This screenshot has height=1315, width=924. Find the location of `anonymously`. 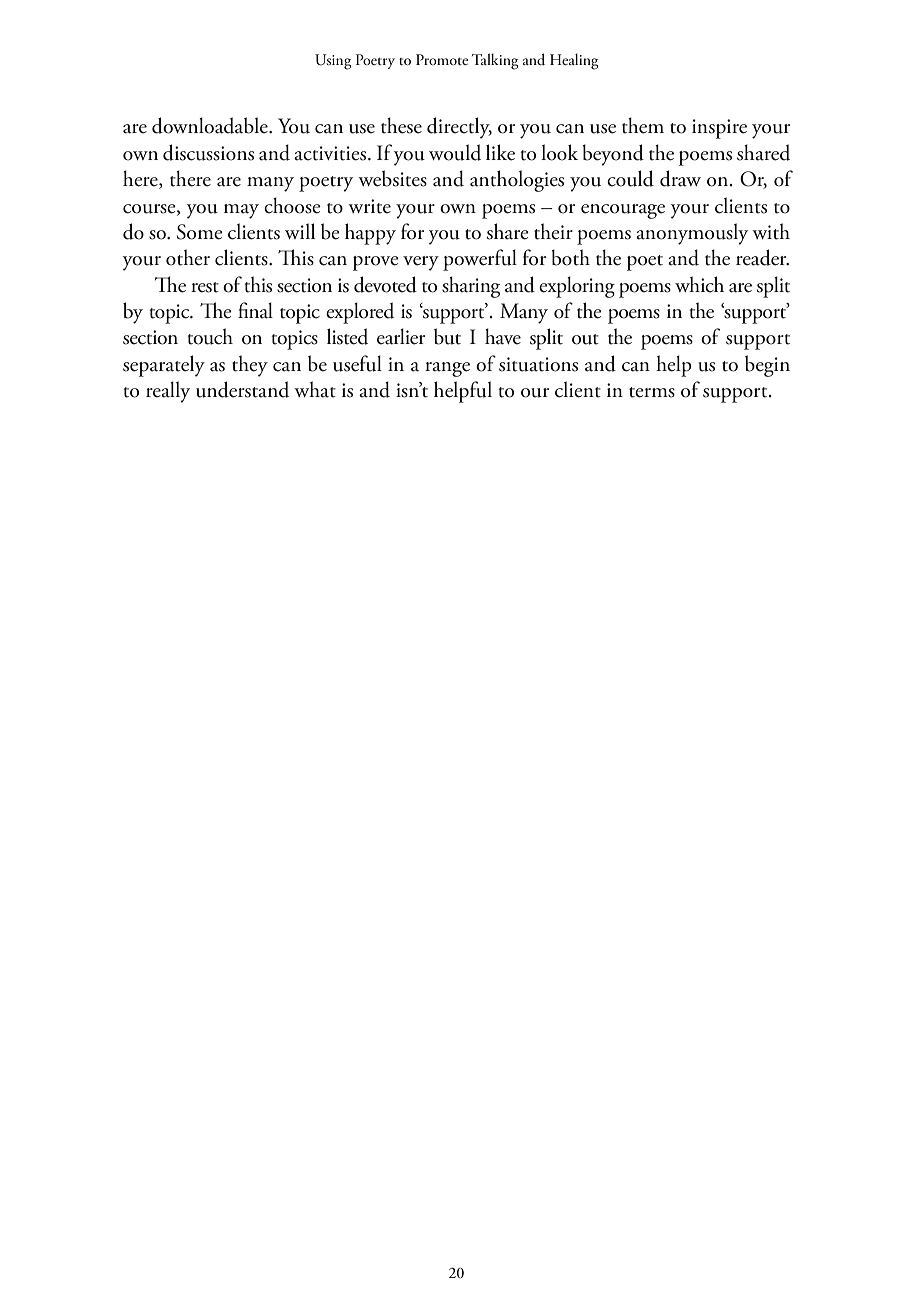

anonymously is located at coordinates (692, 234).
